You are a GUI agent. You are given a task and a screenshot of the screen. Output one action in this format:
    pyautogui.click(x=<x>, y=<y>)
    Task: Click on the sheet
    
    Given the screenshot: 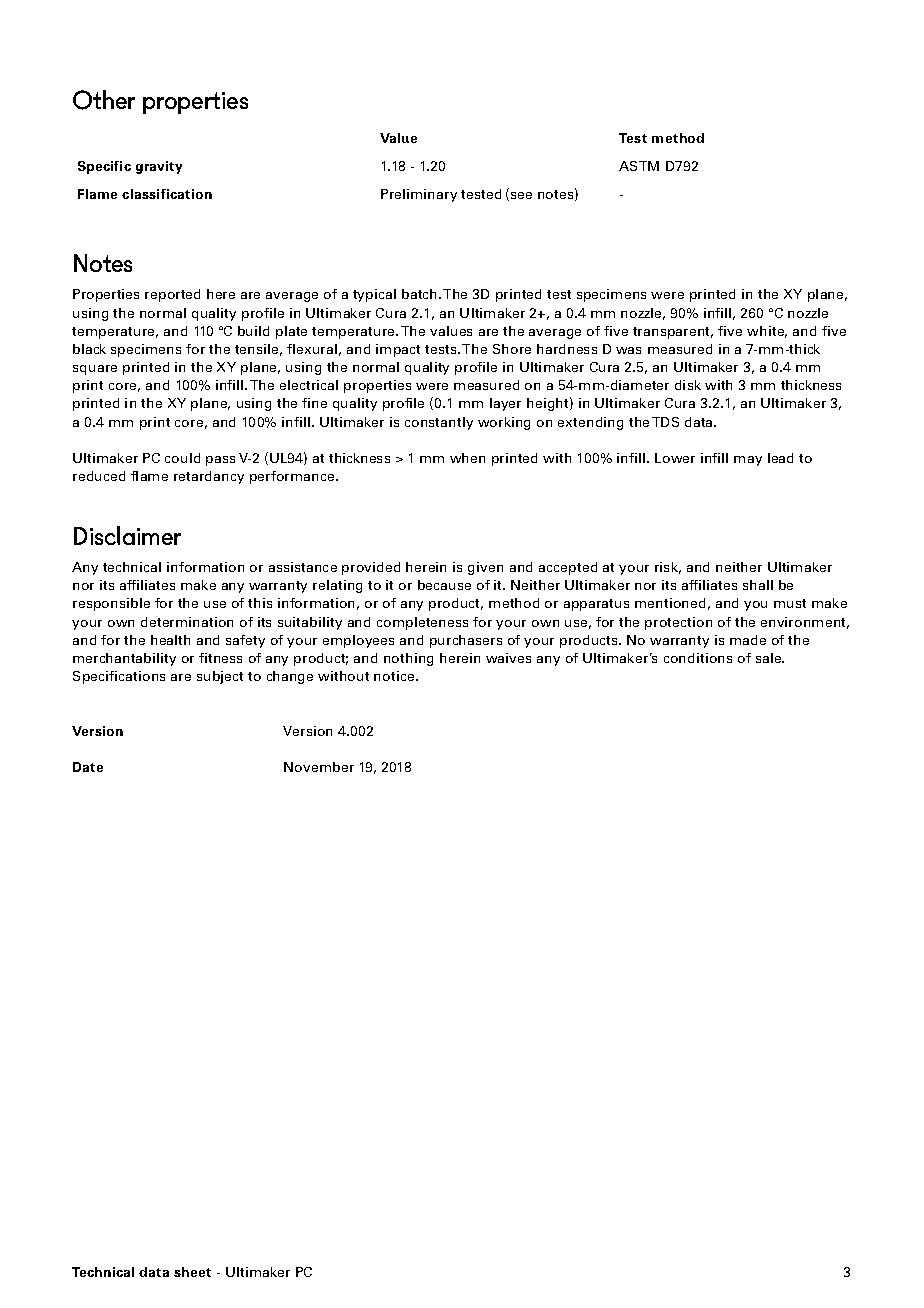 What is the action you would take?
    pyautogui.click(x=192, y=1272)
